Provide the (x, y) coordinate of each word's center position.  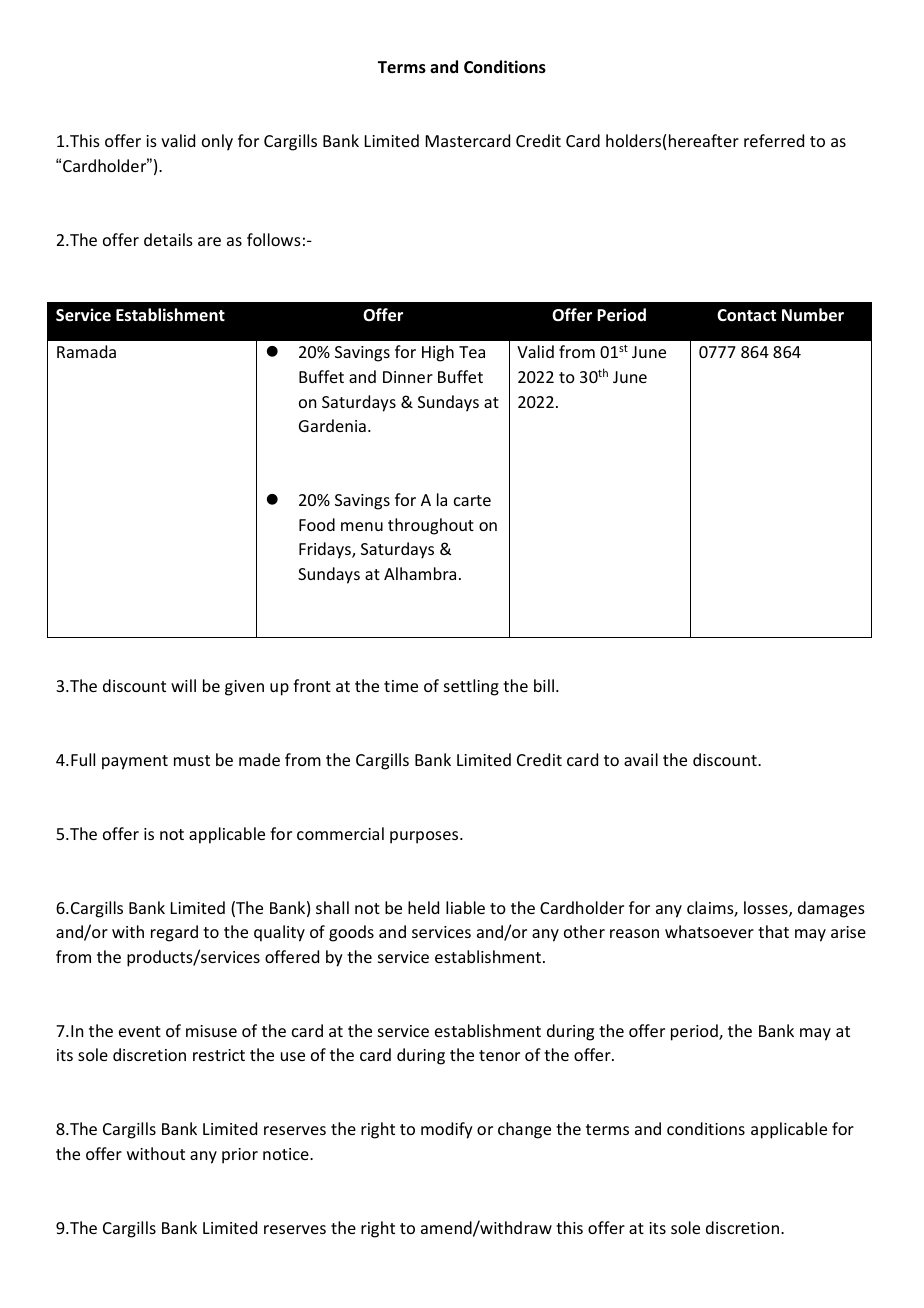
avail (641, 759)
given (244, 688)
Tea (472, 352)
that (773, 931)
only (217, 142)
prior (240, 1156)
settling (471, 687)
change (524, 1130)
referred (774, 140)
